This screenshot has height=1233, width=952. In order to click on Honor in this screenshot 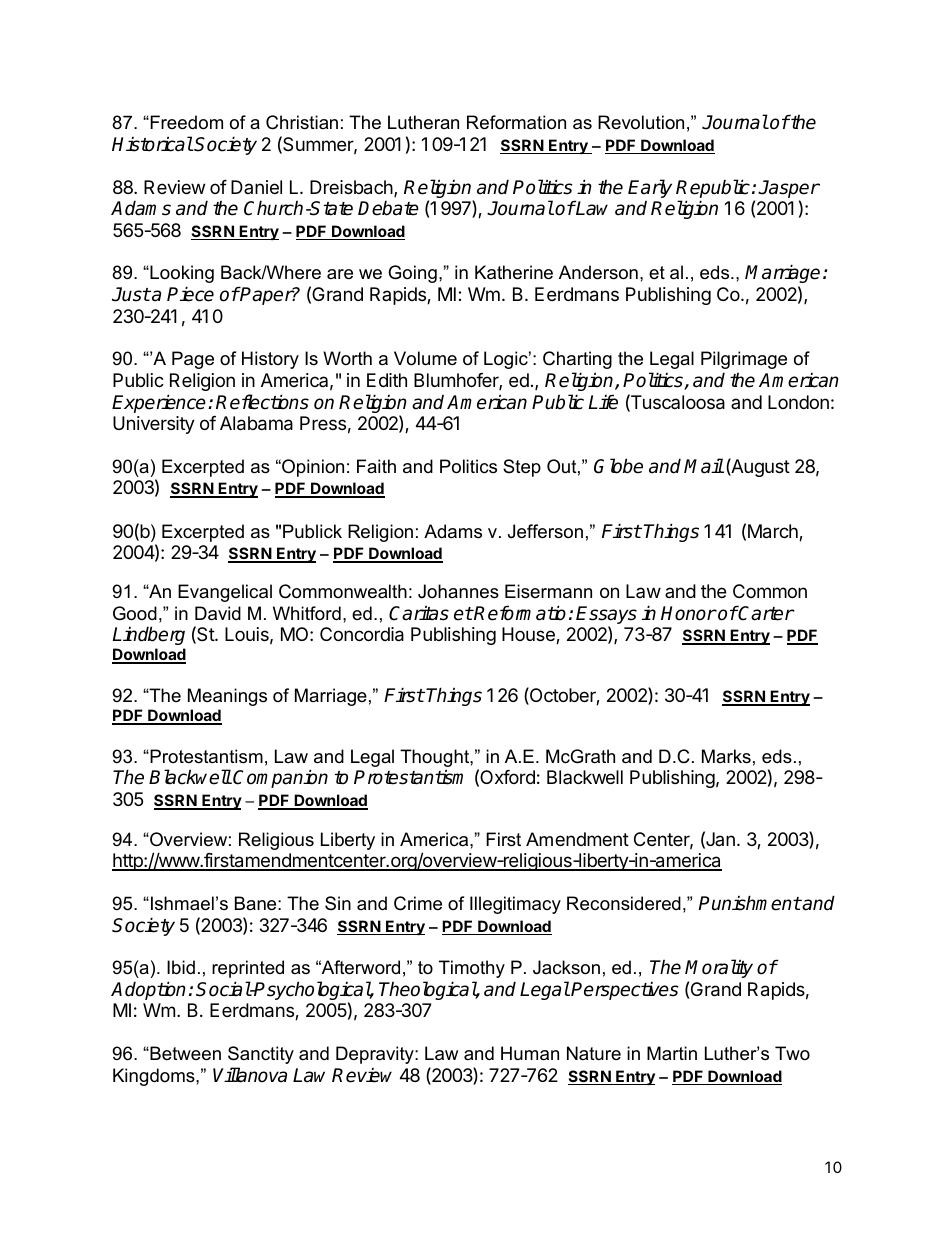, I will do `click(689, 613)`.
